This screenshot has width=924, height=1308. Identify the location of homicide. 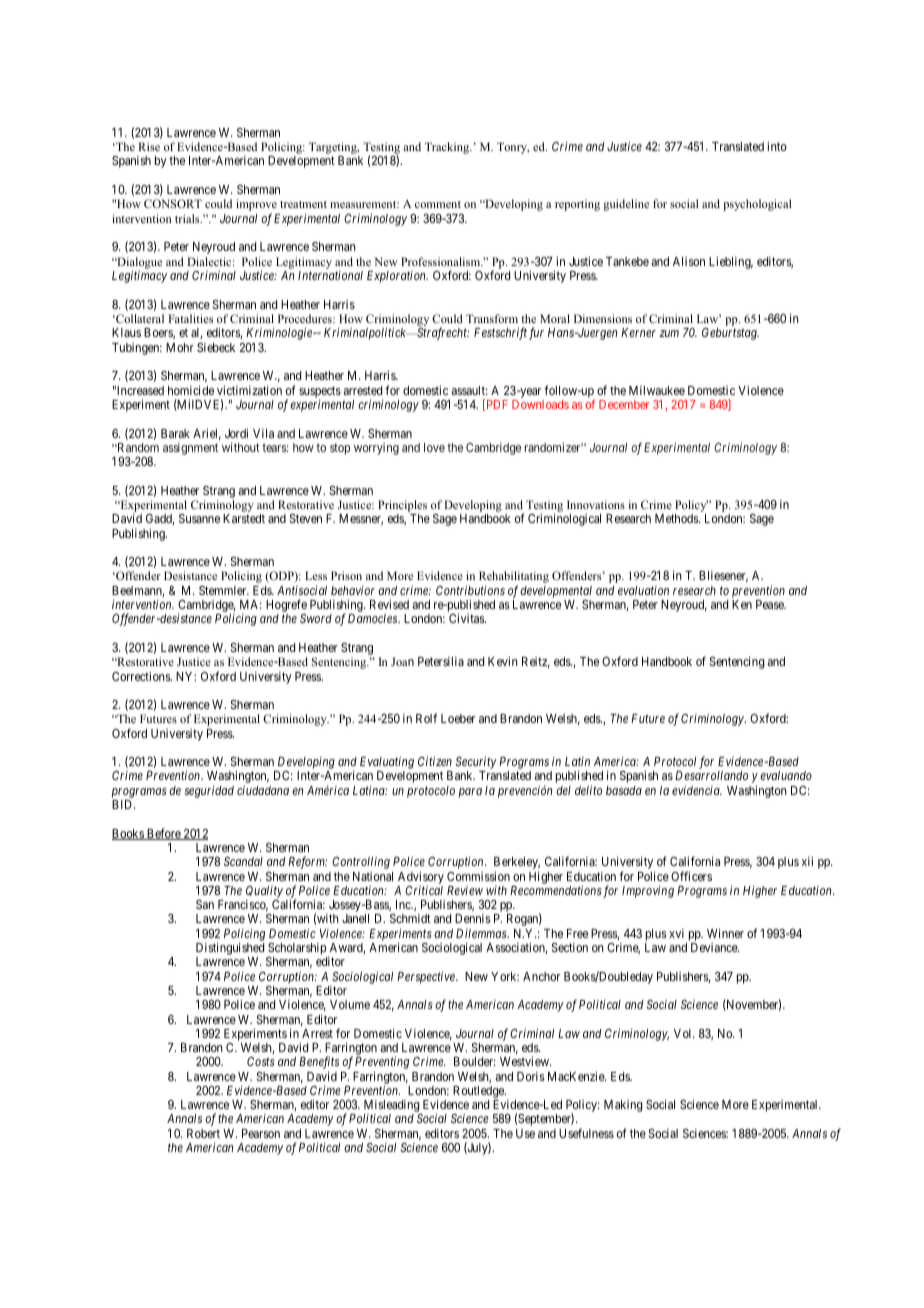
(191, 390).
